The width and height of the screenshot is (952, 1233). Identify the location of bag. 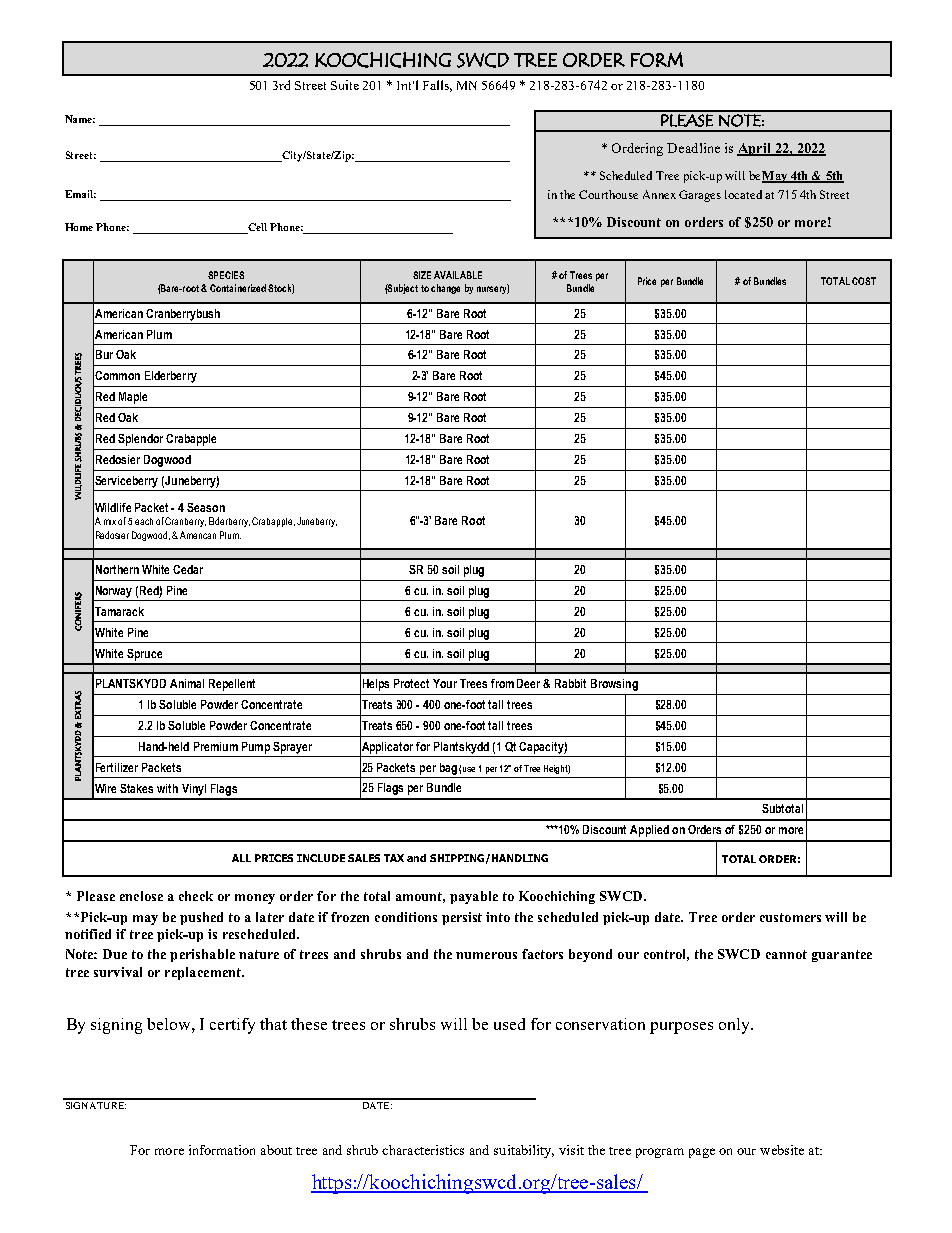
(448, 769).
